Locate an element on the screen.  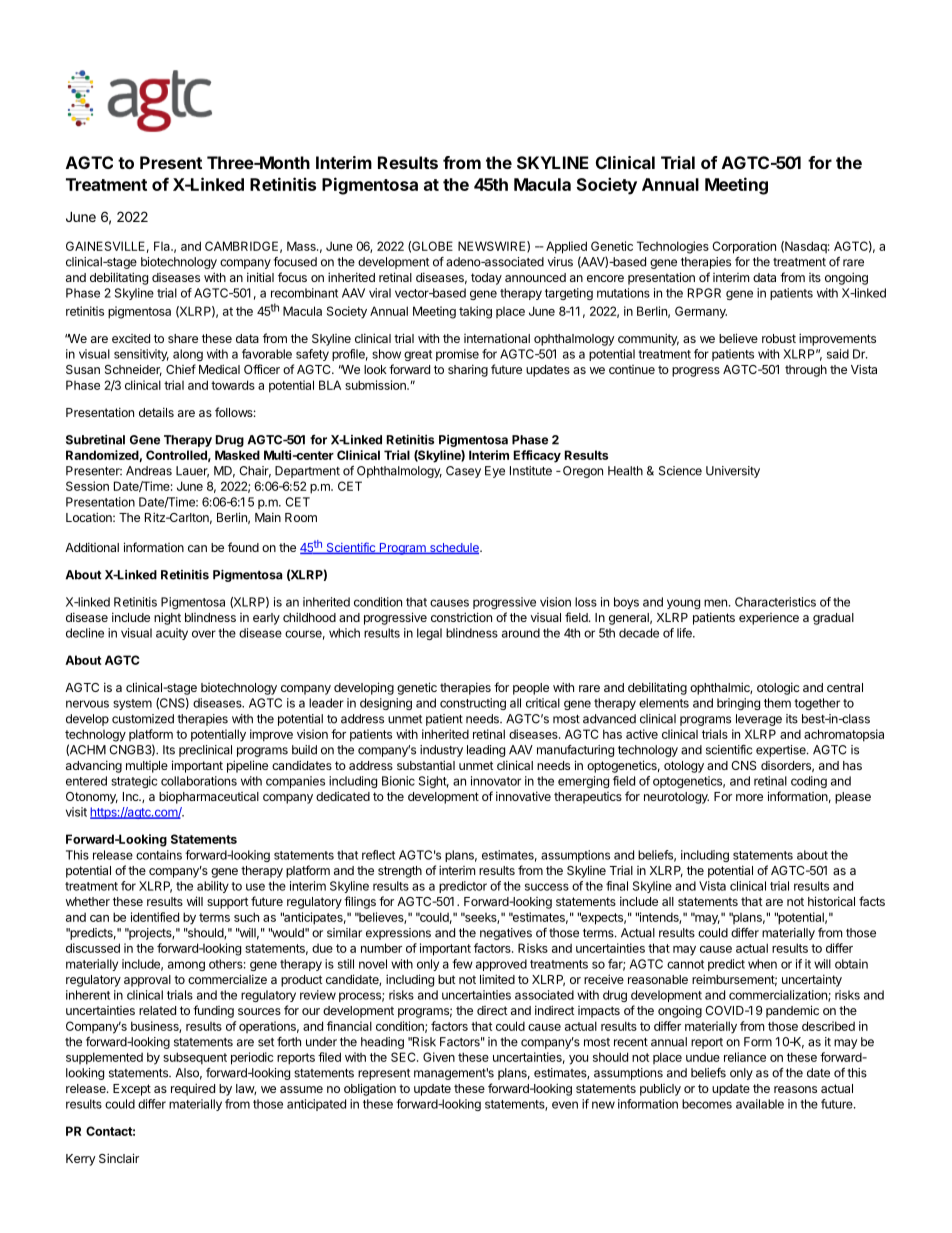
schedule is located at coordinates (454, 548).
